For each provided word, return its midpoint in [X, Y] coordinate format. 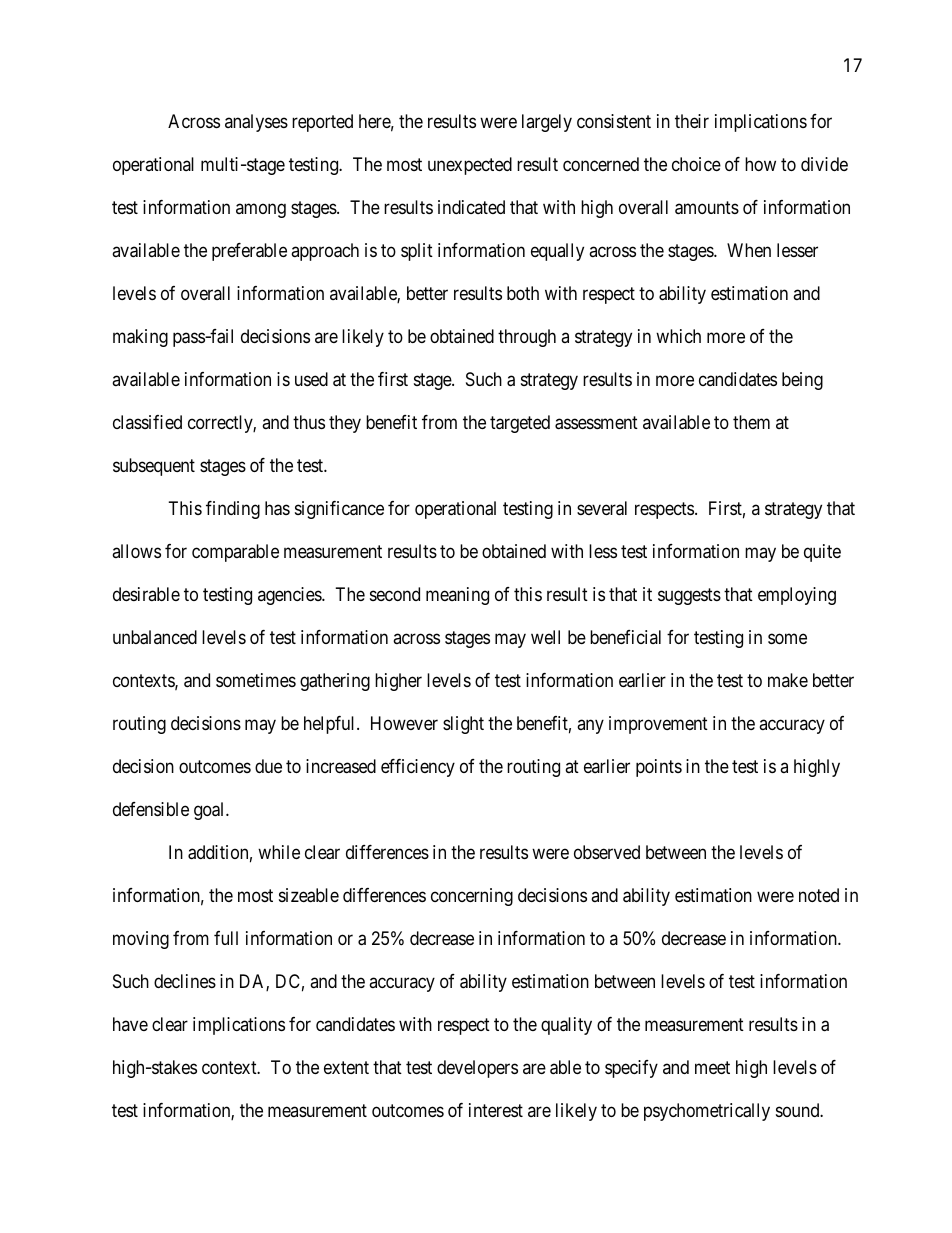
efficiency [418, 768]
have [130, 1024]
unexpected [470, 166]
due [268, 766]
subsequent [154, 467]
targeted [520, 424]
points [659, 768]
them [751, 422]
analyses [256, 123]
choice [696, 164]
